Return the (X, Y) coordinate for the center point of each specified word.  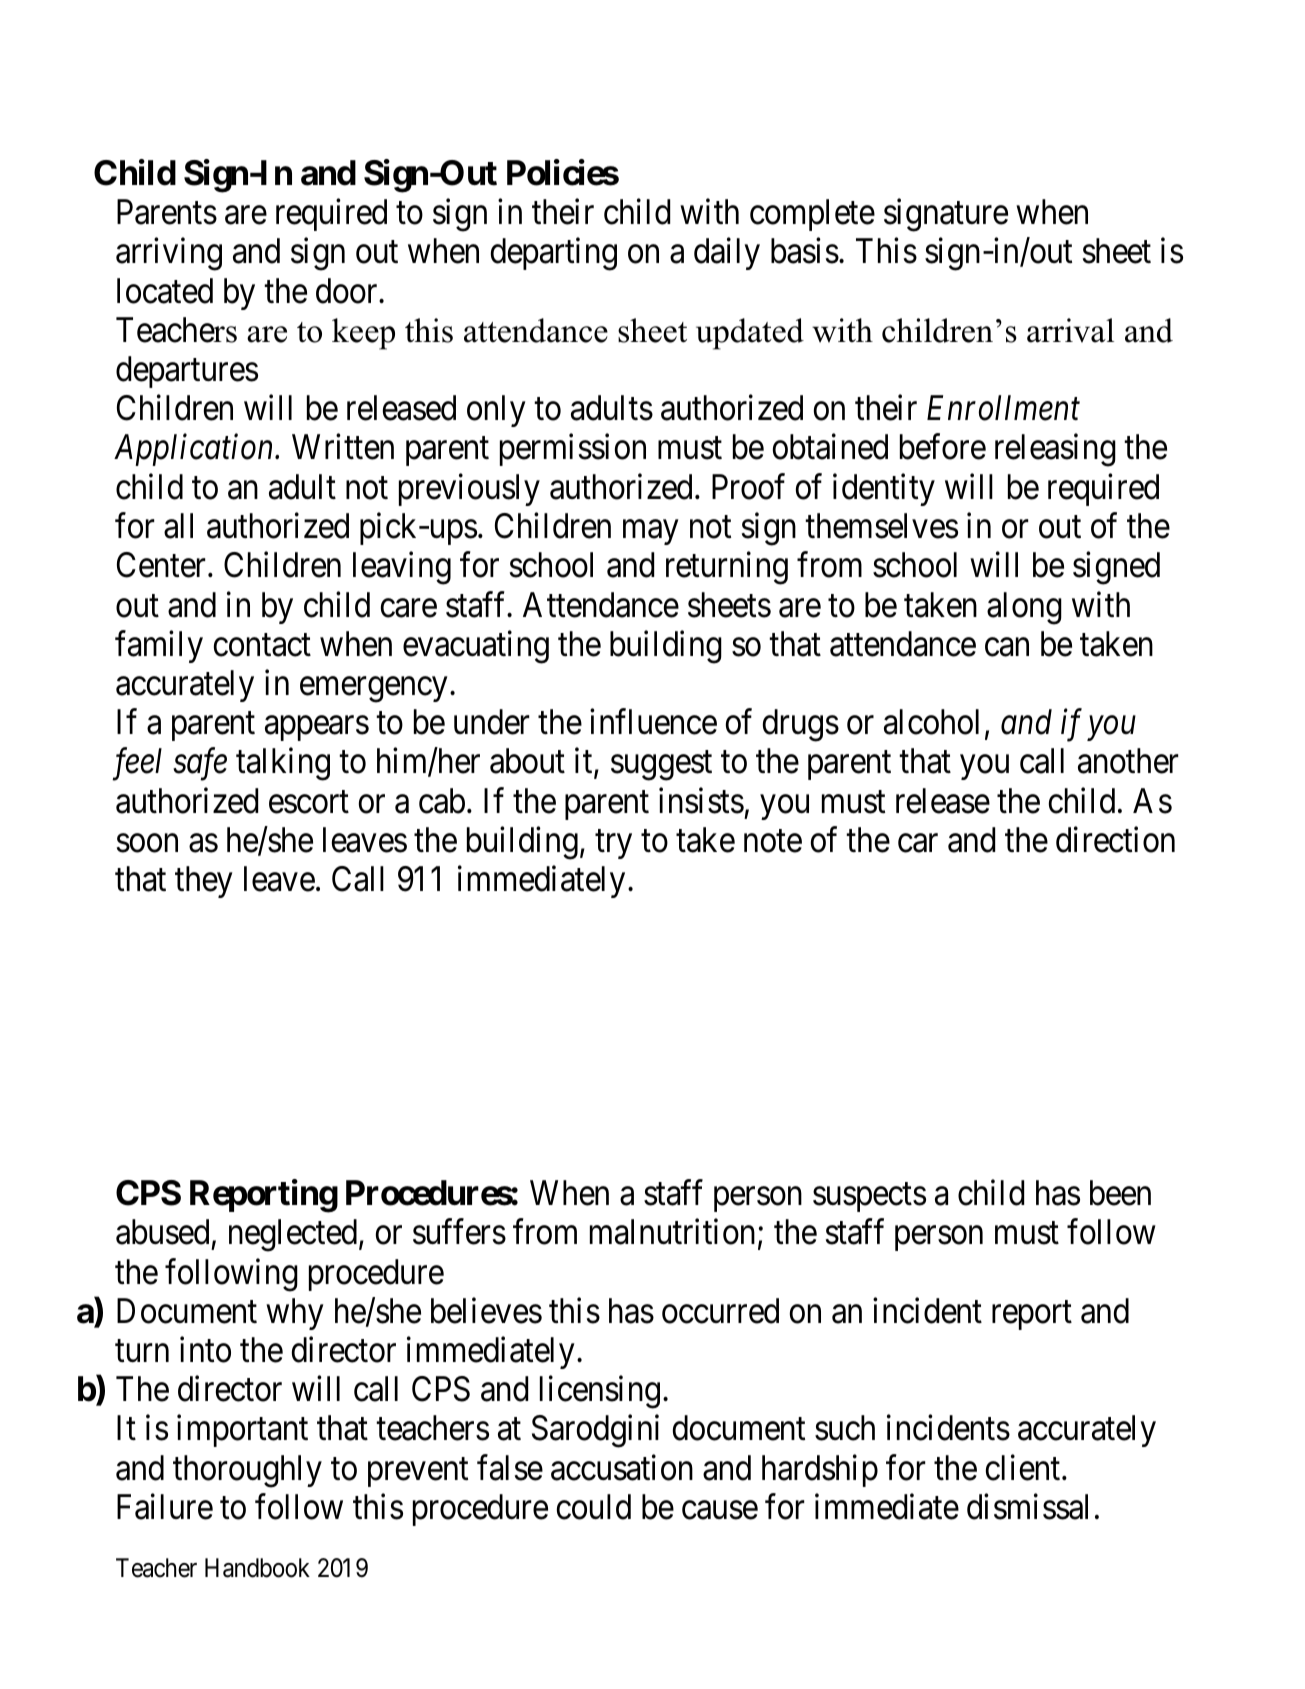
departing (554, 254)
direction (1115, 840)
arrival (1070, 330)
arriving (169, 254)
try (613, 844)
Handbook (257, 1568)
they (204, 882)
